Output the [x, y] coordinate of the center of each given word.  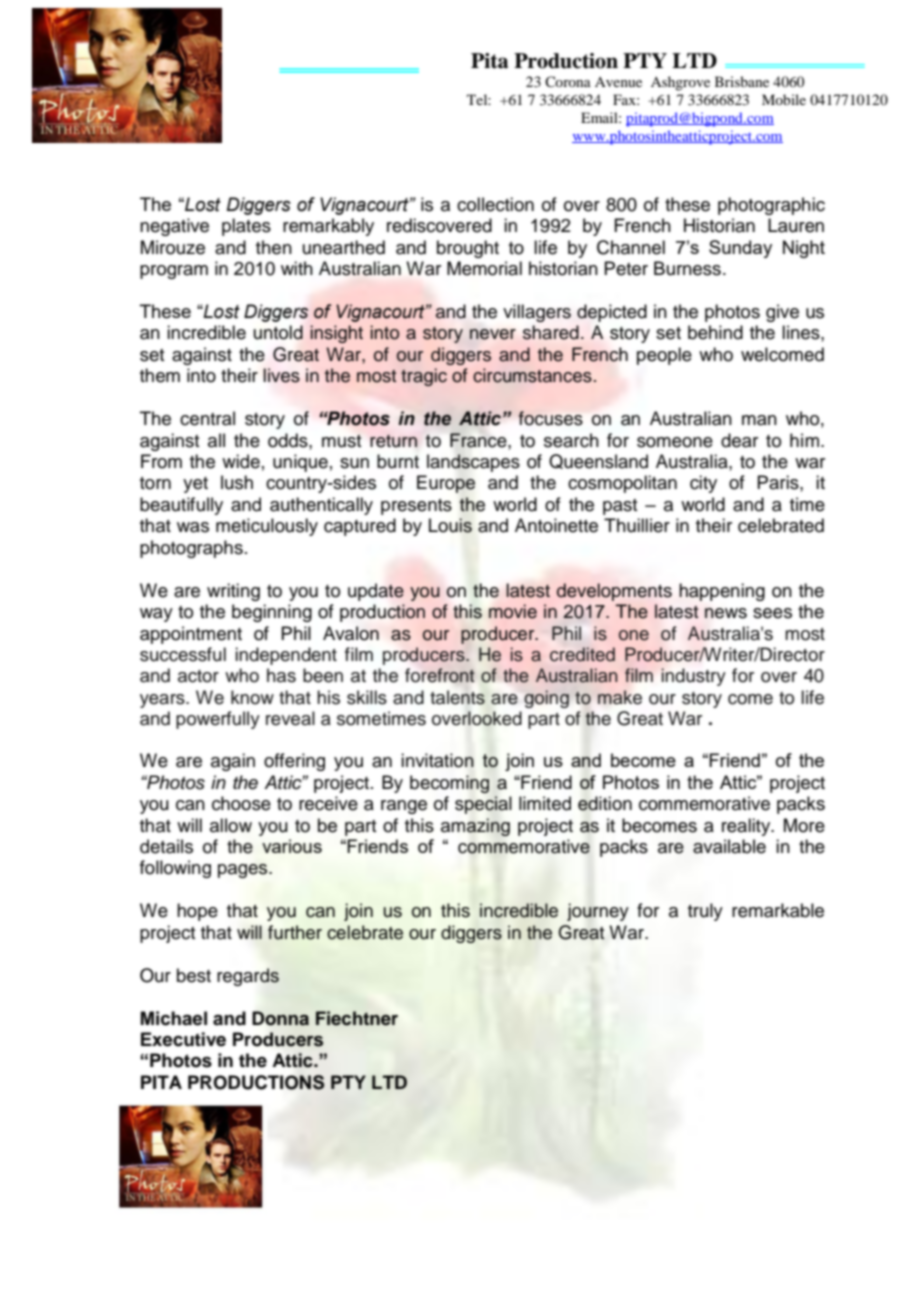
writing [233, 592]
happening [722, 592]
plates [246, 227]
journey [598, 912]
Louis [450, 525]
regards [248, 977]
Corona [568, 81]
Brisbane [742, 81]
